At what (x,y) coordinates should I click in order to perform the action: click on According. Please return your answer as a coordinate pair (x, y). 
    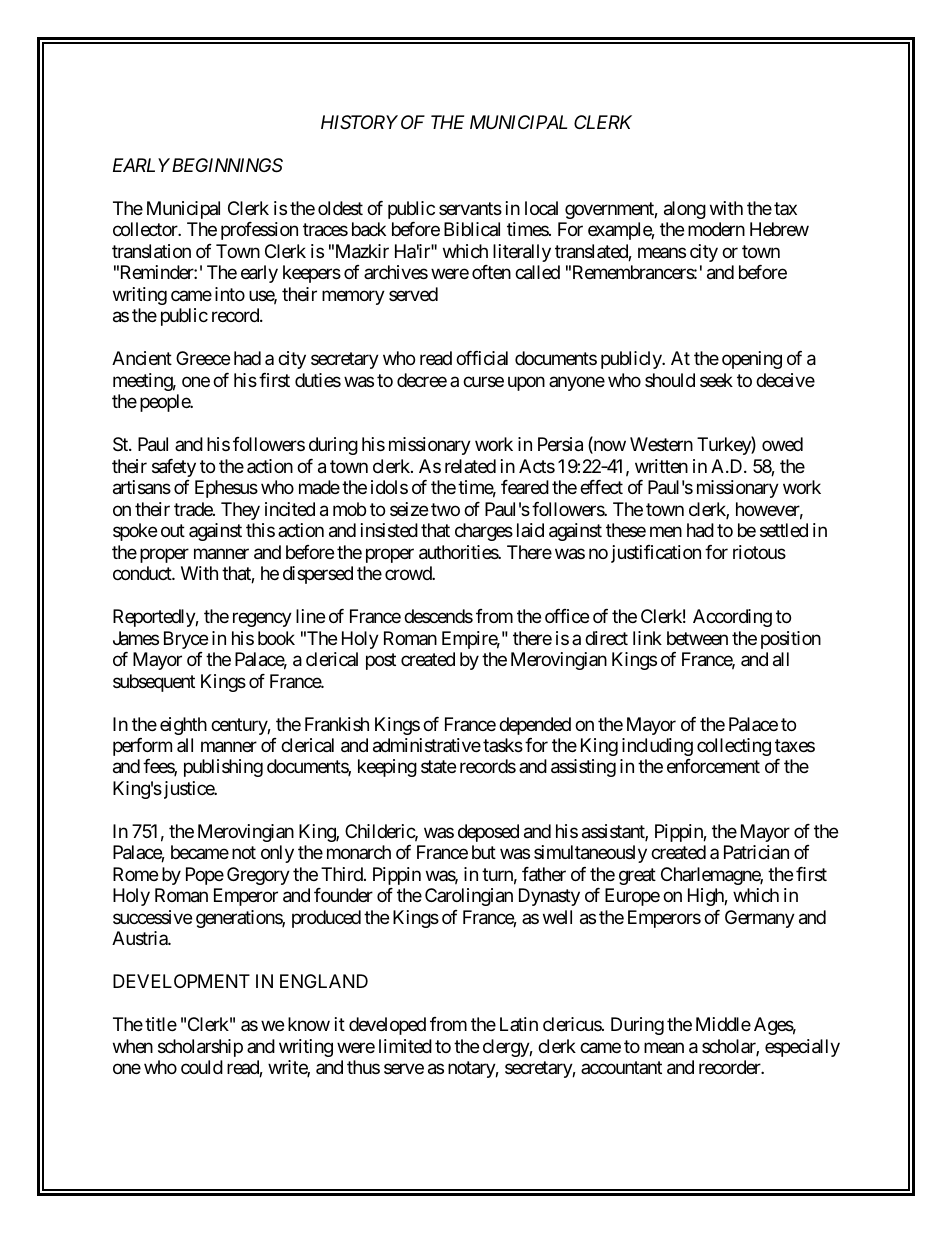
    Looking at the image, I should click on (732, 618).
